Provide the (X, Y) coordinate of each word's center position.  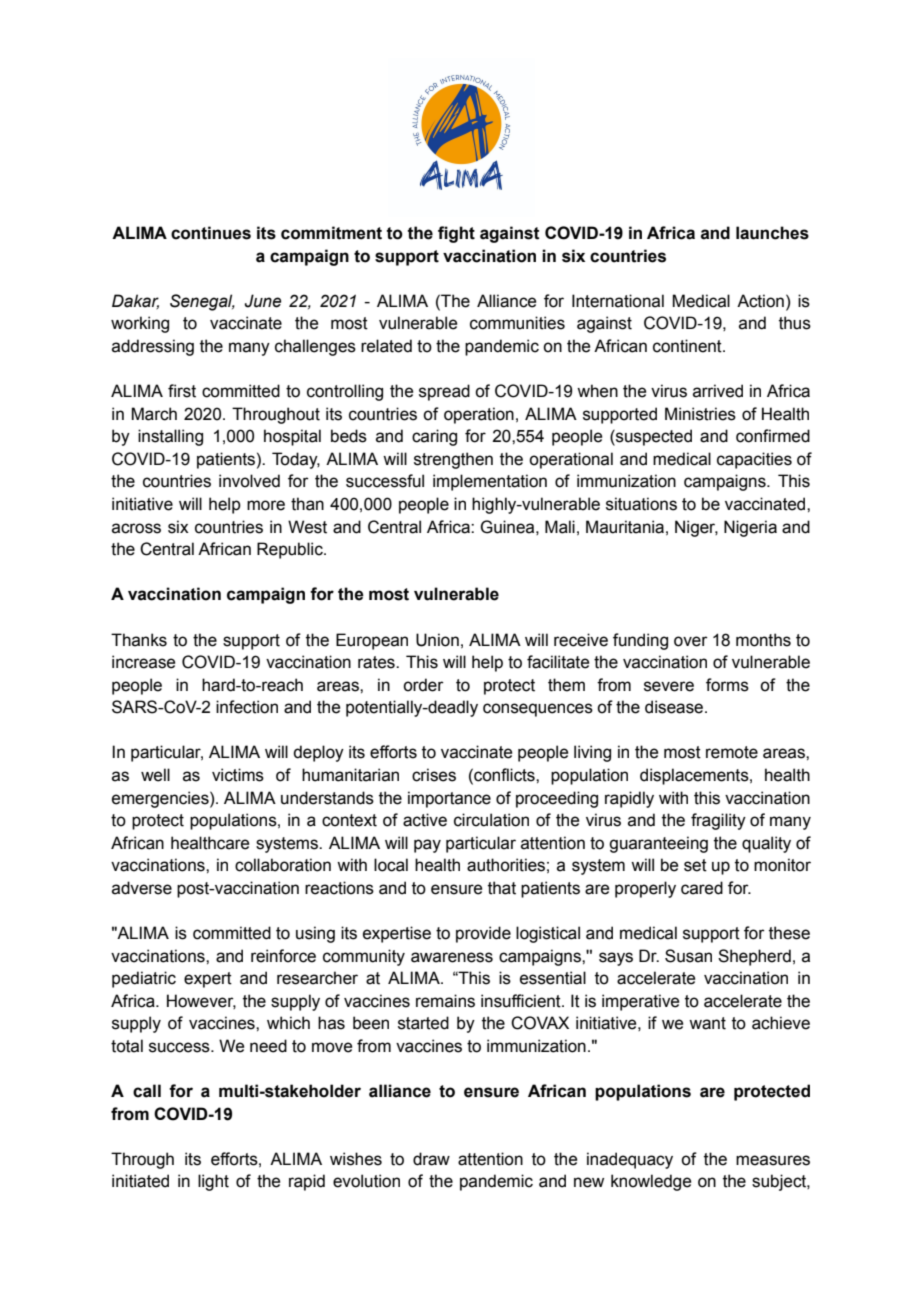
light (213, 1182)
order (423, 685)
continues (211, 233)
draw (431, 1159)
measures (773, 1160)
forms (727, 685)
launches (772, 233)
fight (456, 234)
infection (247, 707)
